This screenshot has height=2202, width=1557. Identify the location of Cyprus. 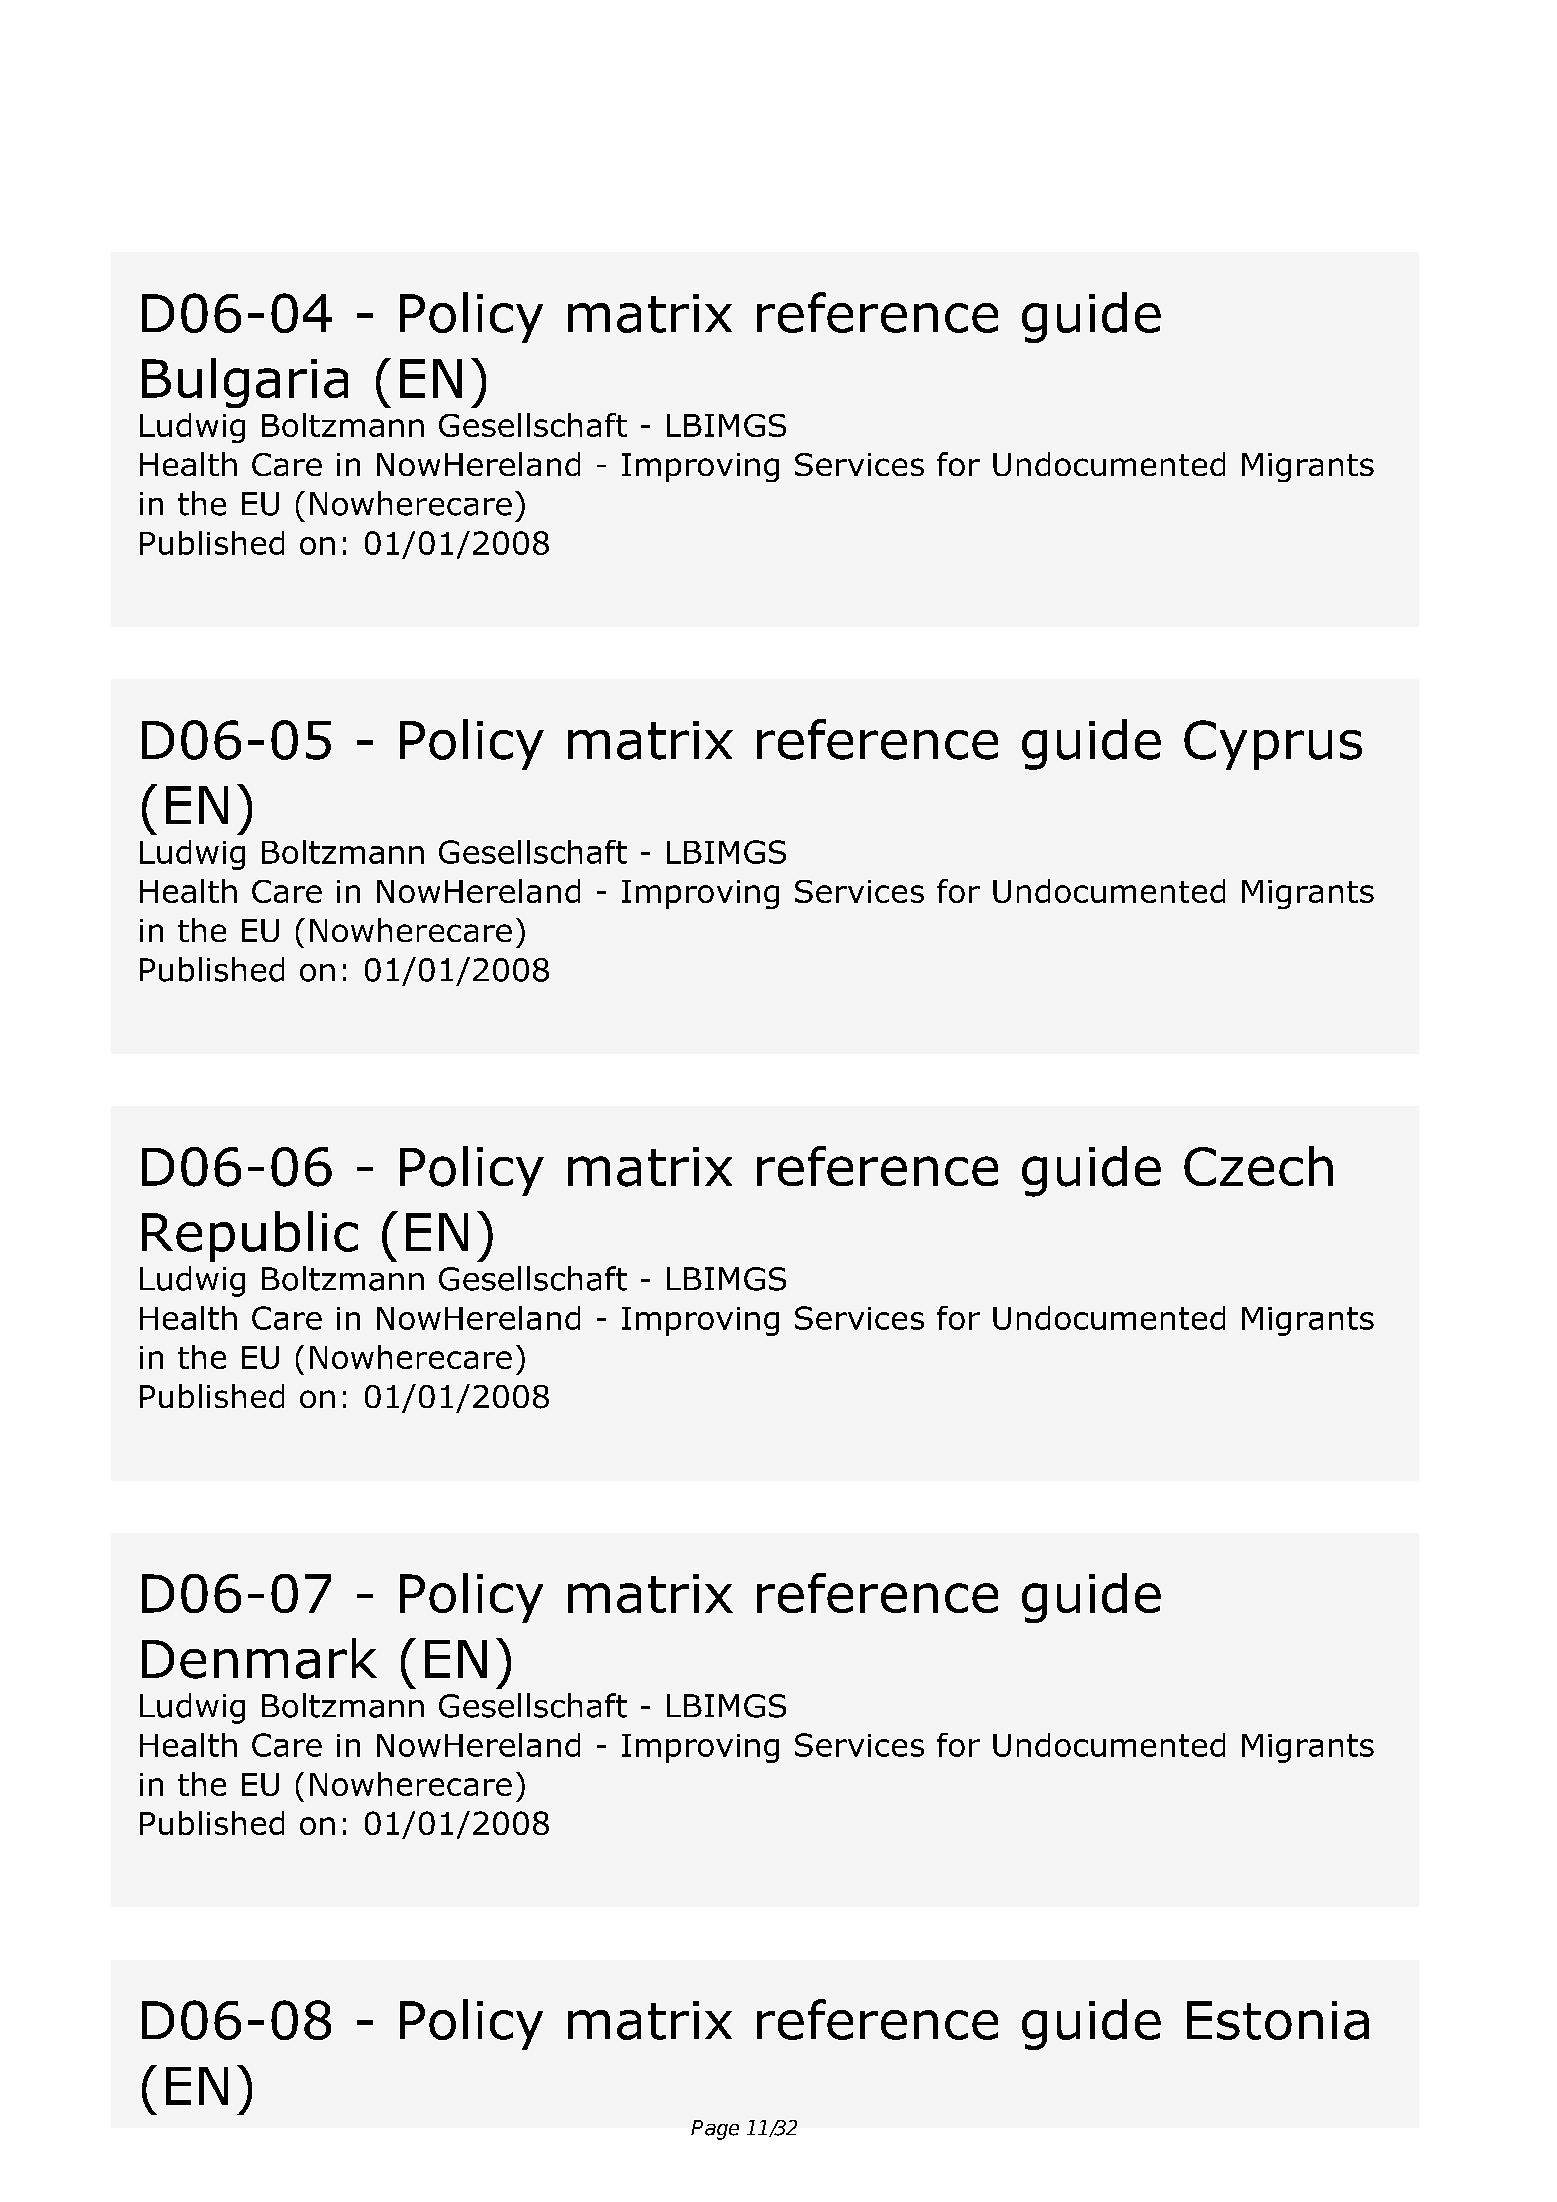
(1273, 745).
